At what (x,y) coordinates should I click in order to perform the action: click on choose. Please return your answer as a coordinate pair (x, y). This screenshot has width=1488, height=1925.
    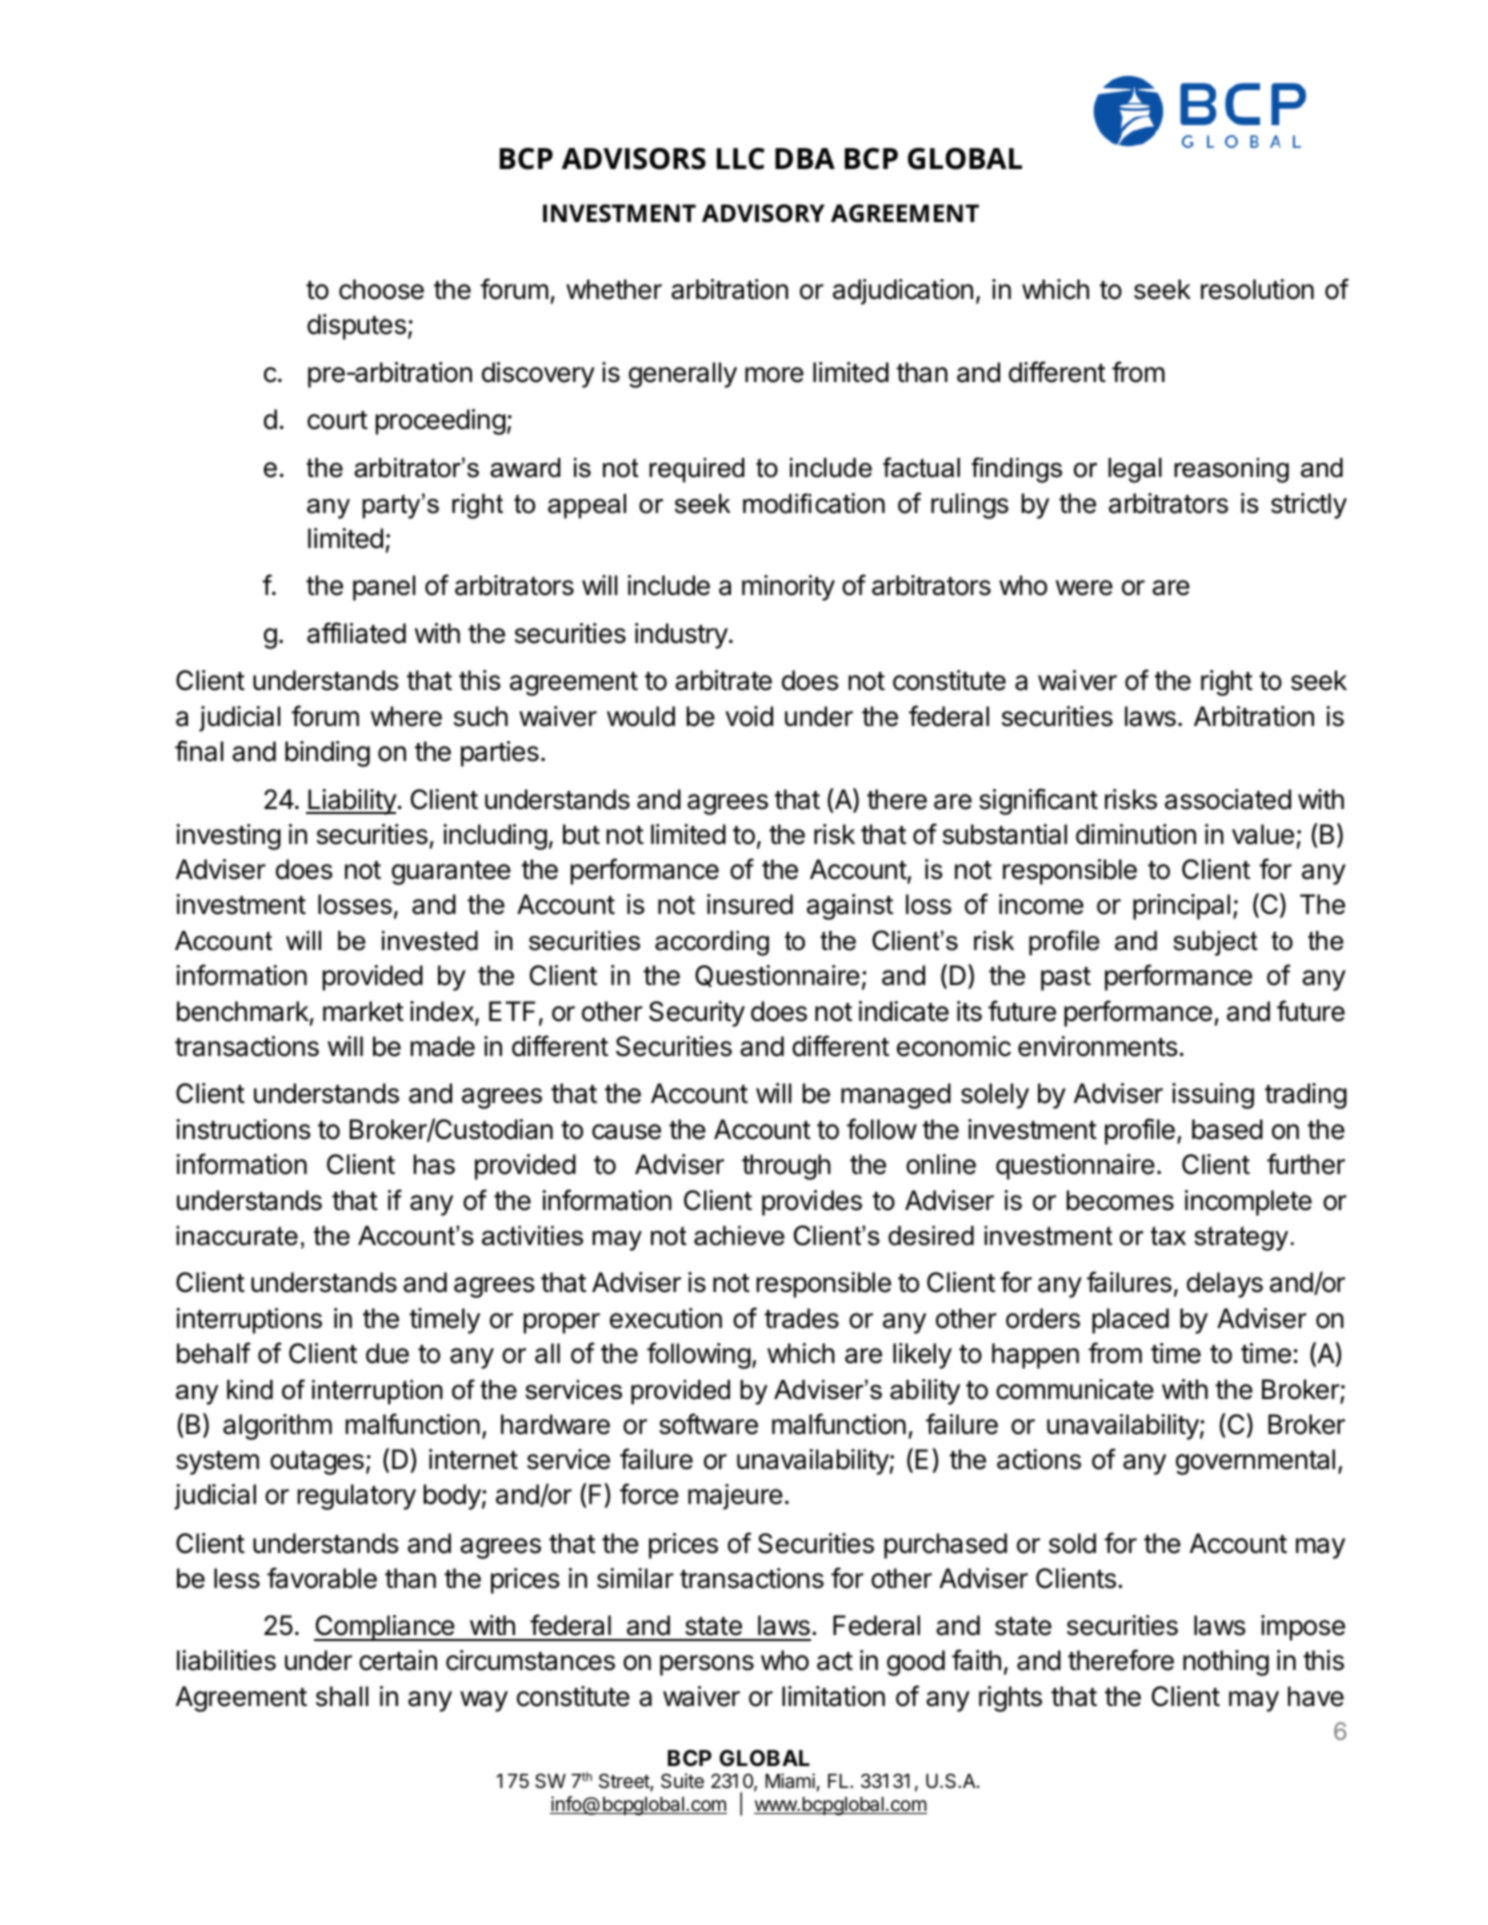
    Looking at the image, I should click on (381, 289).
